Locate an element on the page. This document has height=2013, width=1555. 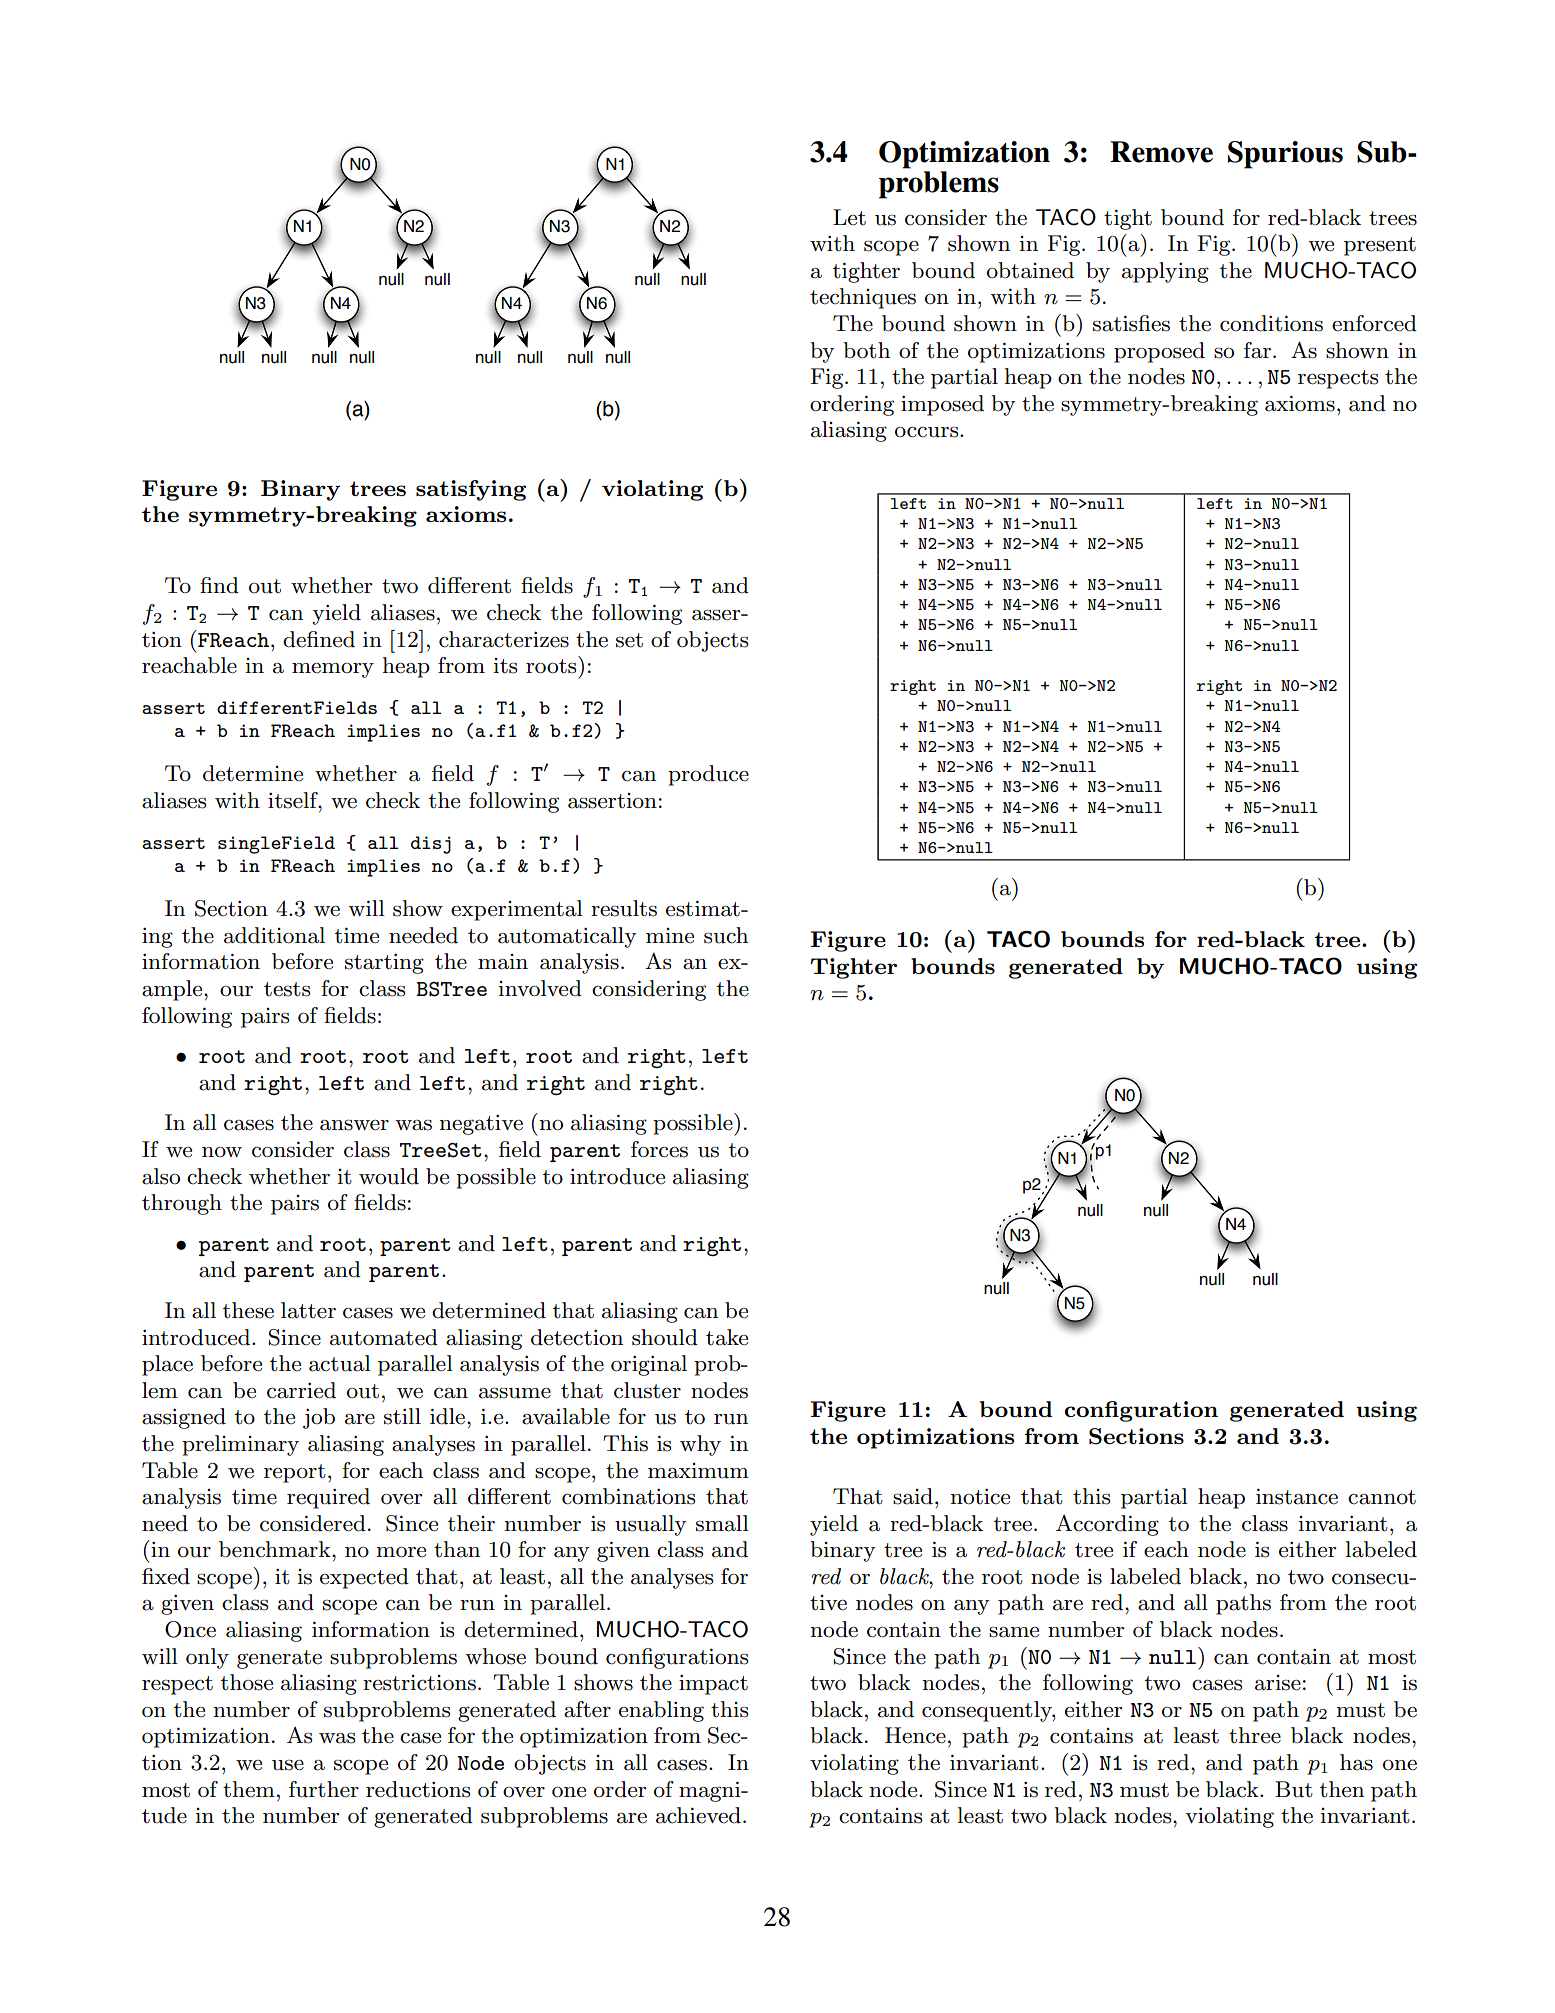
produce is located at coordinates (708, 775).
